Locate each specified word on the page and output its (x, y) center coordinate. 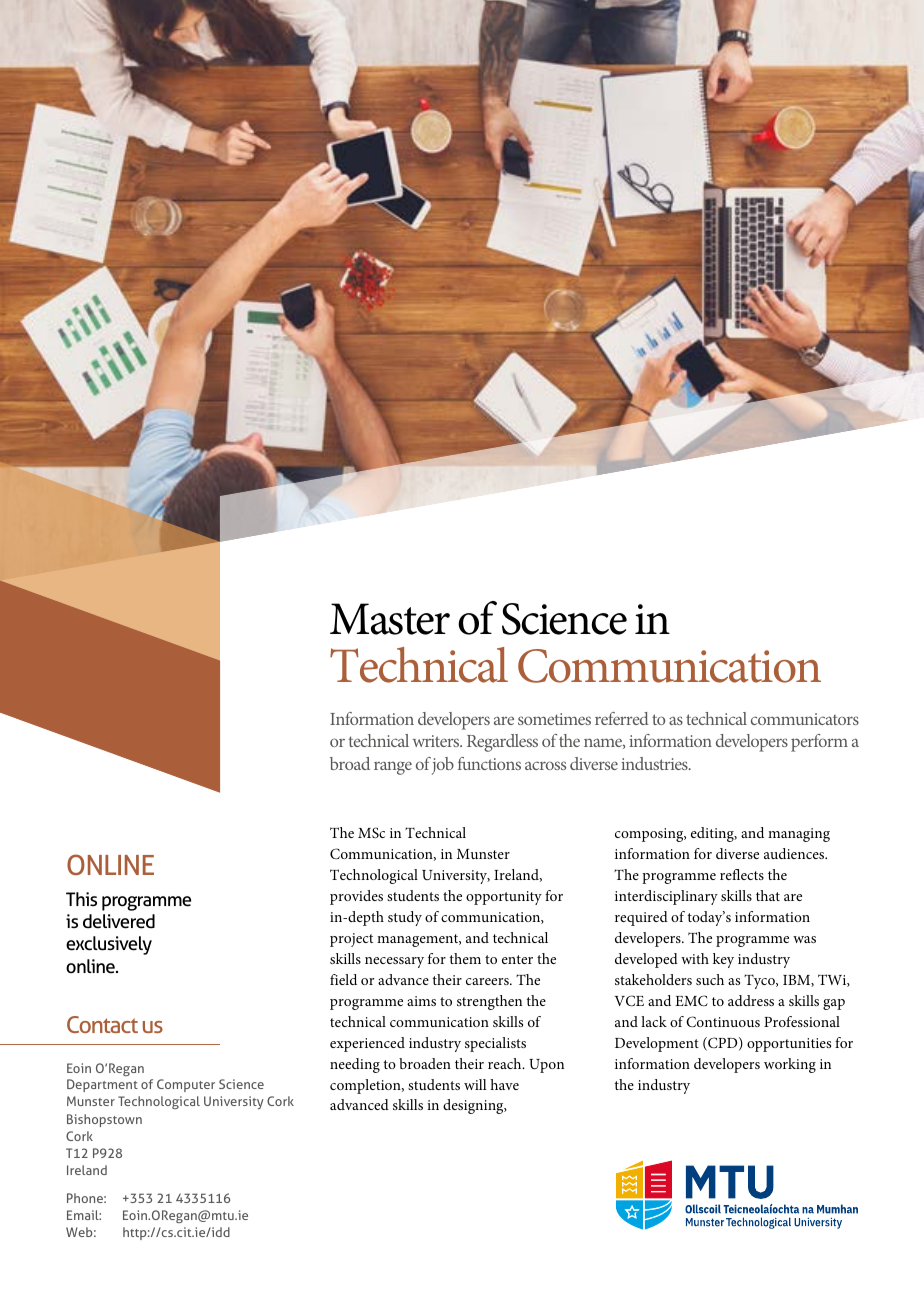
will (475, 1084)
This (81, 899)
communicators (805, 719)
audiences (795, 853)
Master (390, 619)
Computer (186, 1085)
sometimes (554, 719)
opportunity (504, 898)
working (790, 1065)
